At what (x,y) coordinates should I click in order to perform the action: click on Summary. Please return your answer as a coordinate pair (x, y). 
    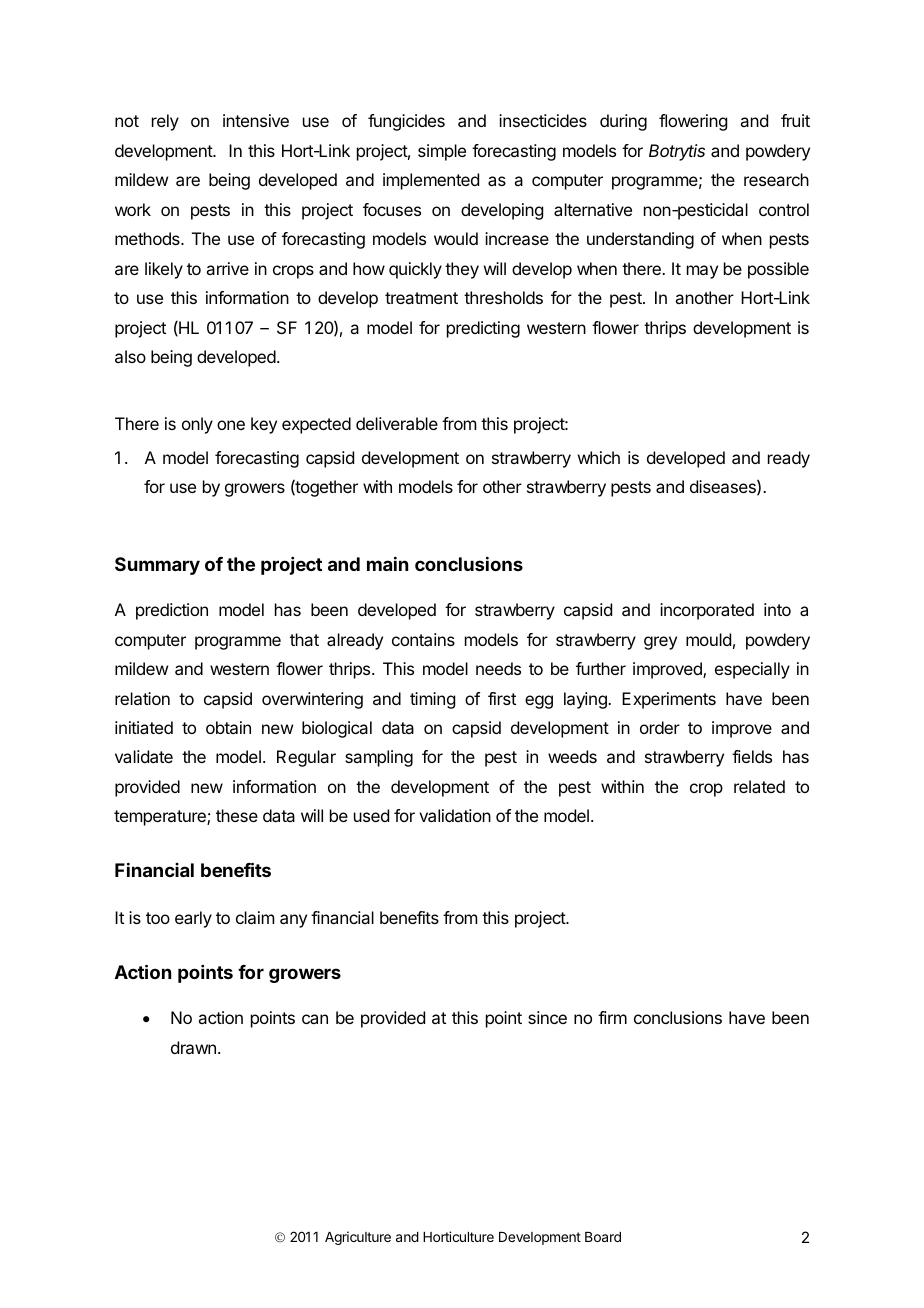
    Looking at the image, I should click on (157, 566).
